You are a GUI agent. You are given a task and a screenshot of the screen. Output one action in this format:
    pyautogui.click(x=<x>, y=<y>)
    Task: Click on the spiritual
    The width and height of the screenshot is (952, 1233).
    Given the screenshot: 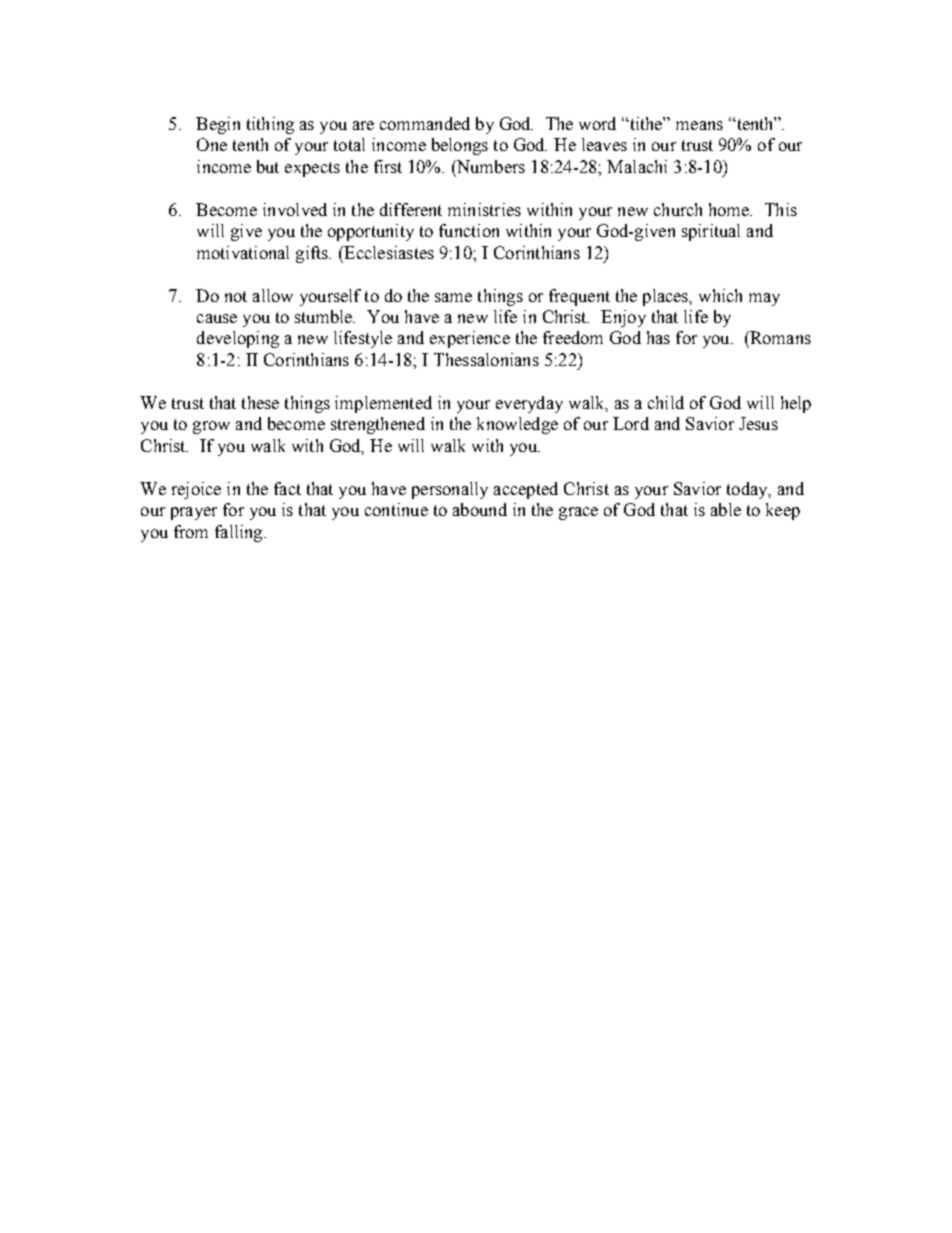 What is the action you would take?
    pyautogui.click(x=711, y=232)
